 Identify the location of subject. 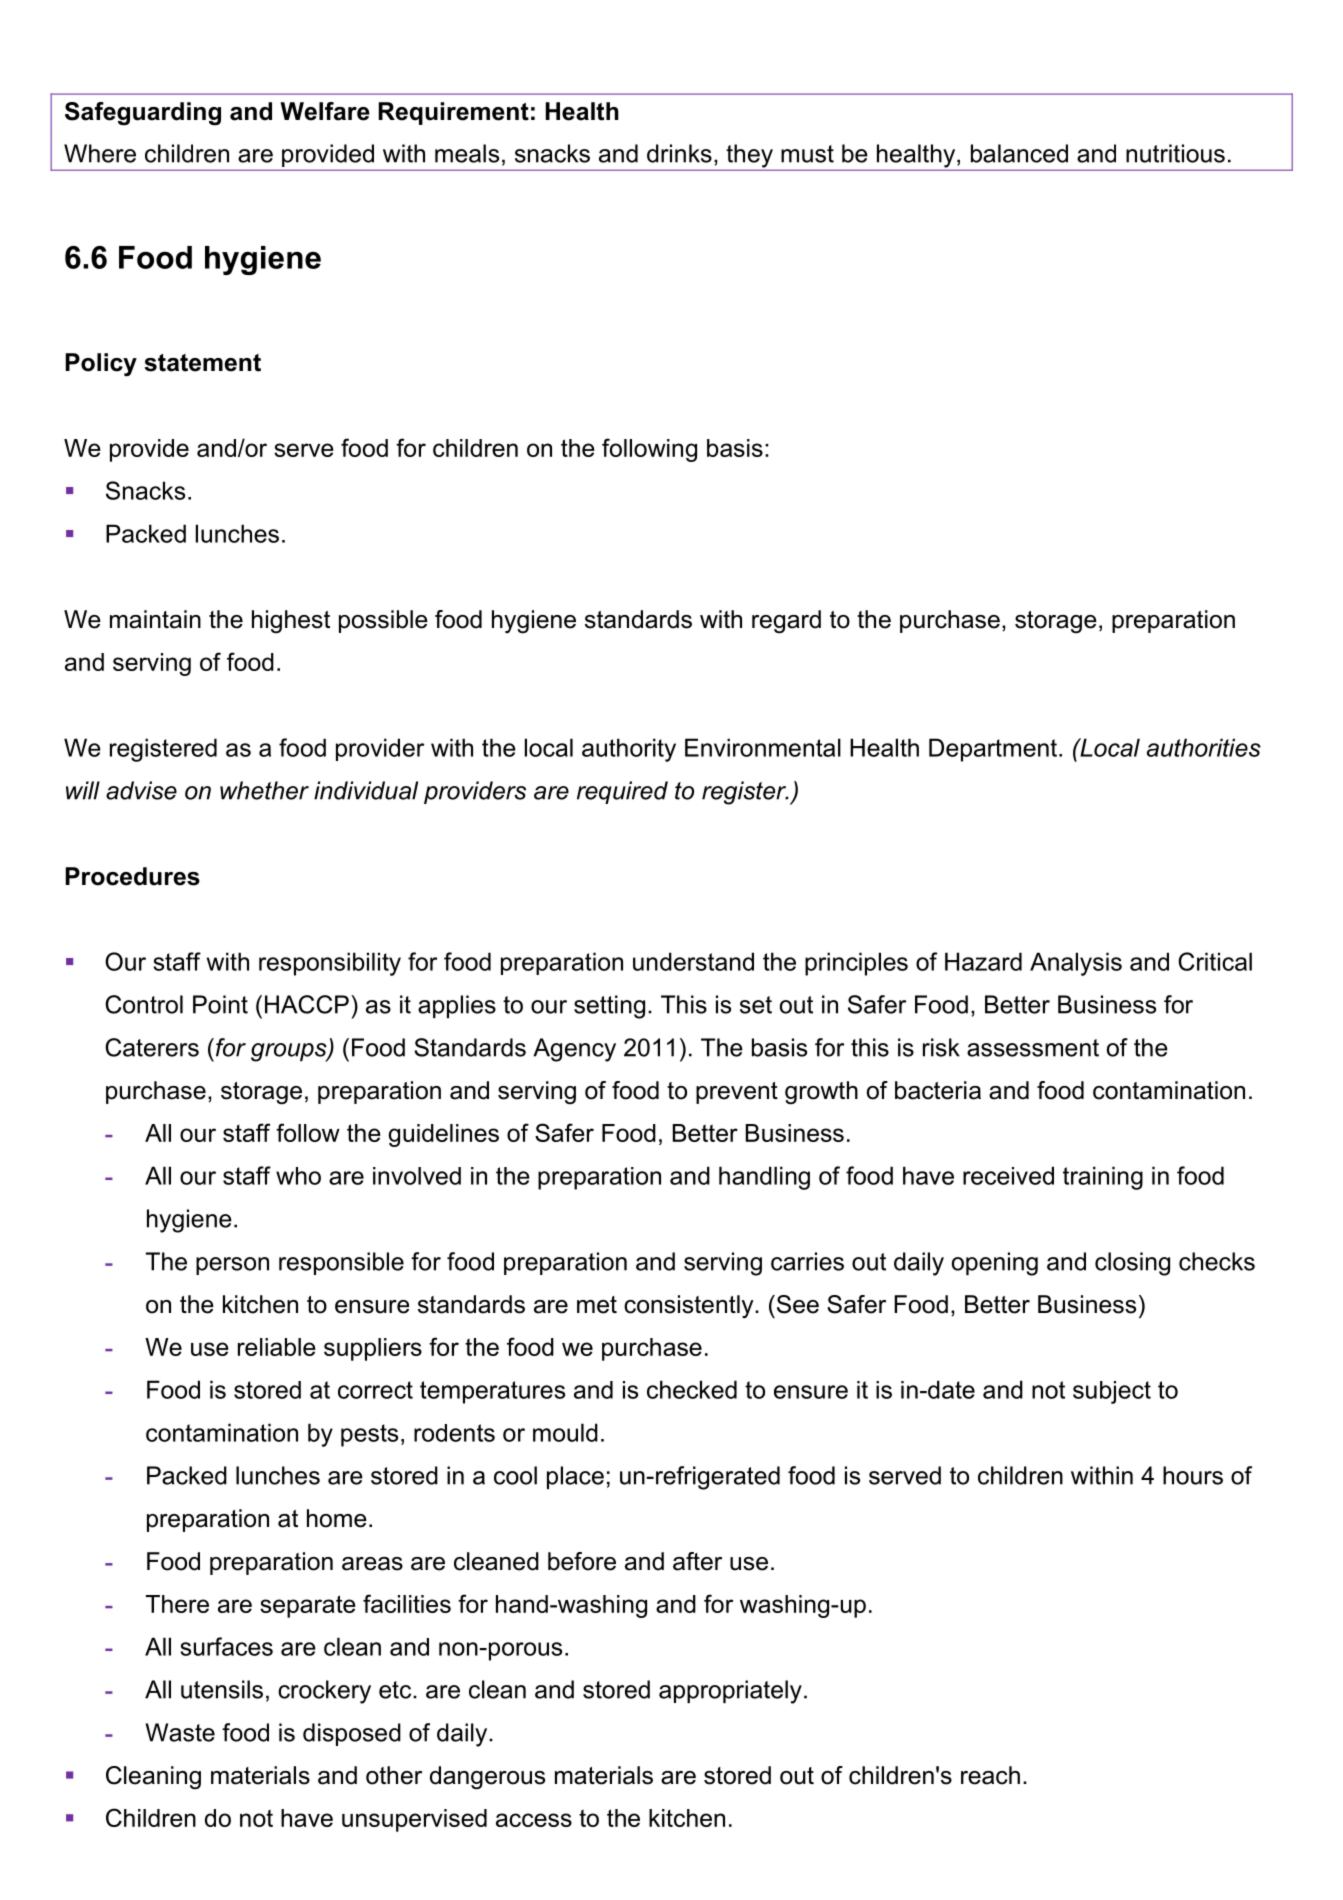
(1112, 1392).
